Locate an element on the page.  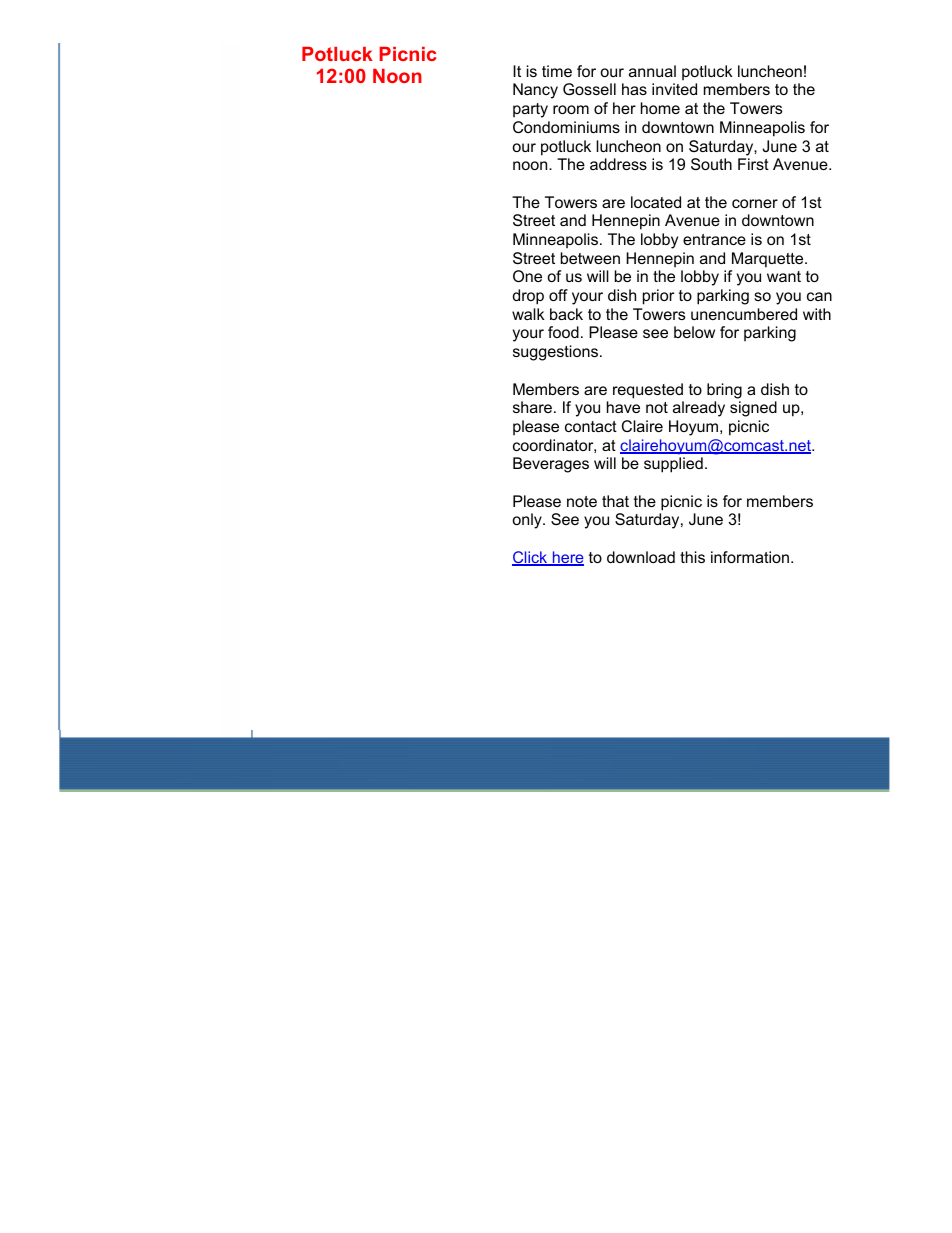
signed is located at coordinates (753, 409).
